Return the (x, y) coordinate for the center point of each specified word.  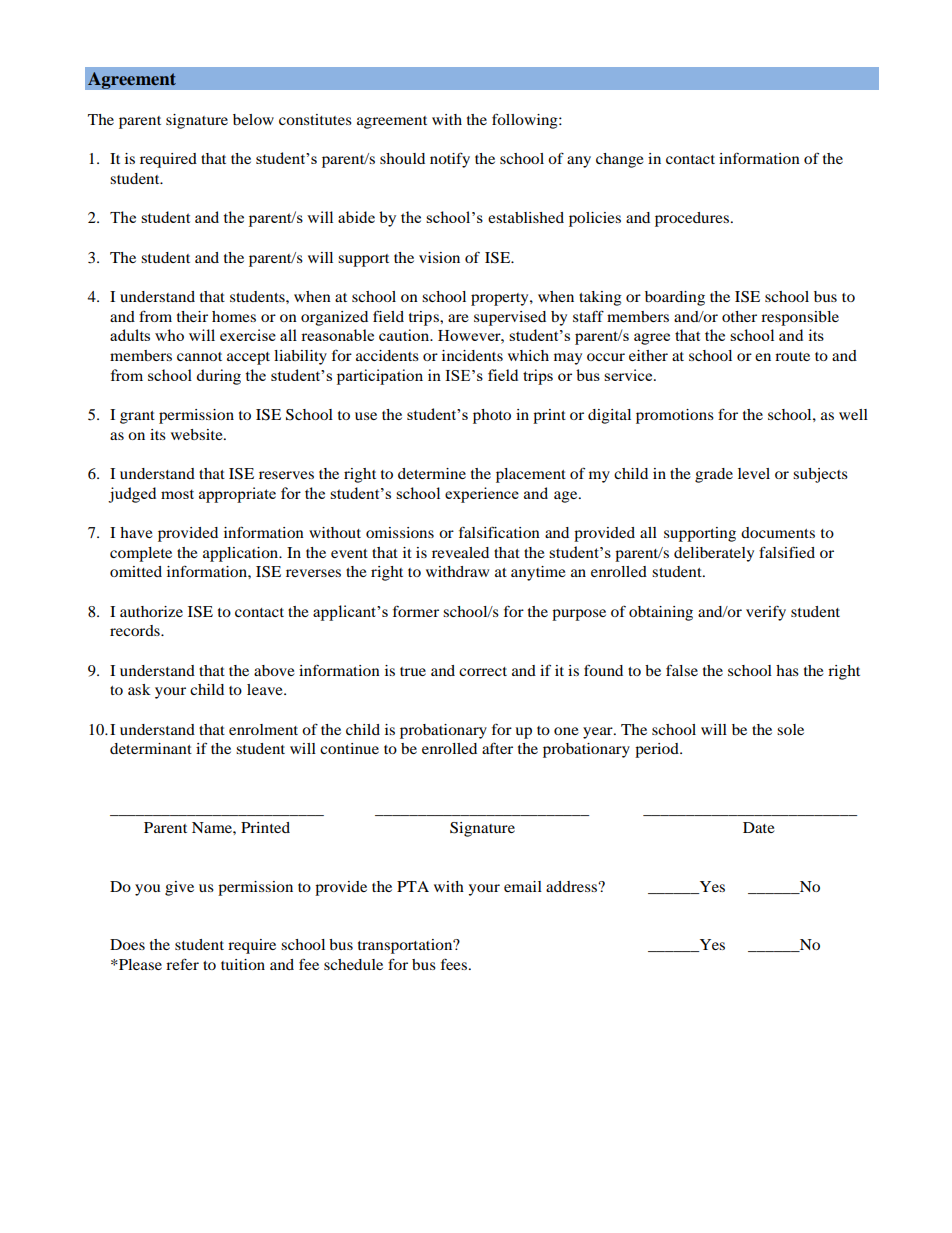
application (242, 554)
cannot (199, 356)
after (497, 748)
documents (778, 532)
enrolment (263, 729)
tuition (243, 964)
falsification (499, 532)
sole (790, 729)
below (253, 119)
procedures (692, 219)
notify (450, 160)
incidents (472, 355)
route (792, 356)
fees (455, 964)
